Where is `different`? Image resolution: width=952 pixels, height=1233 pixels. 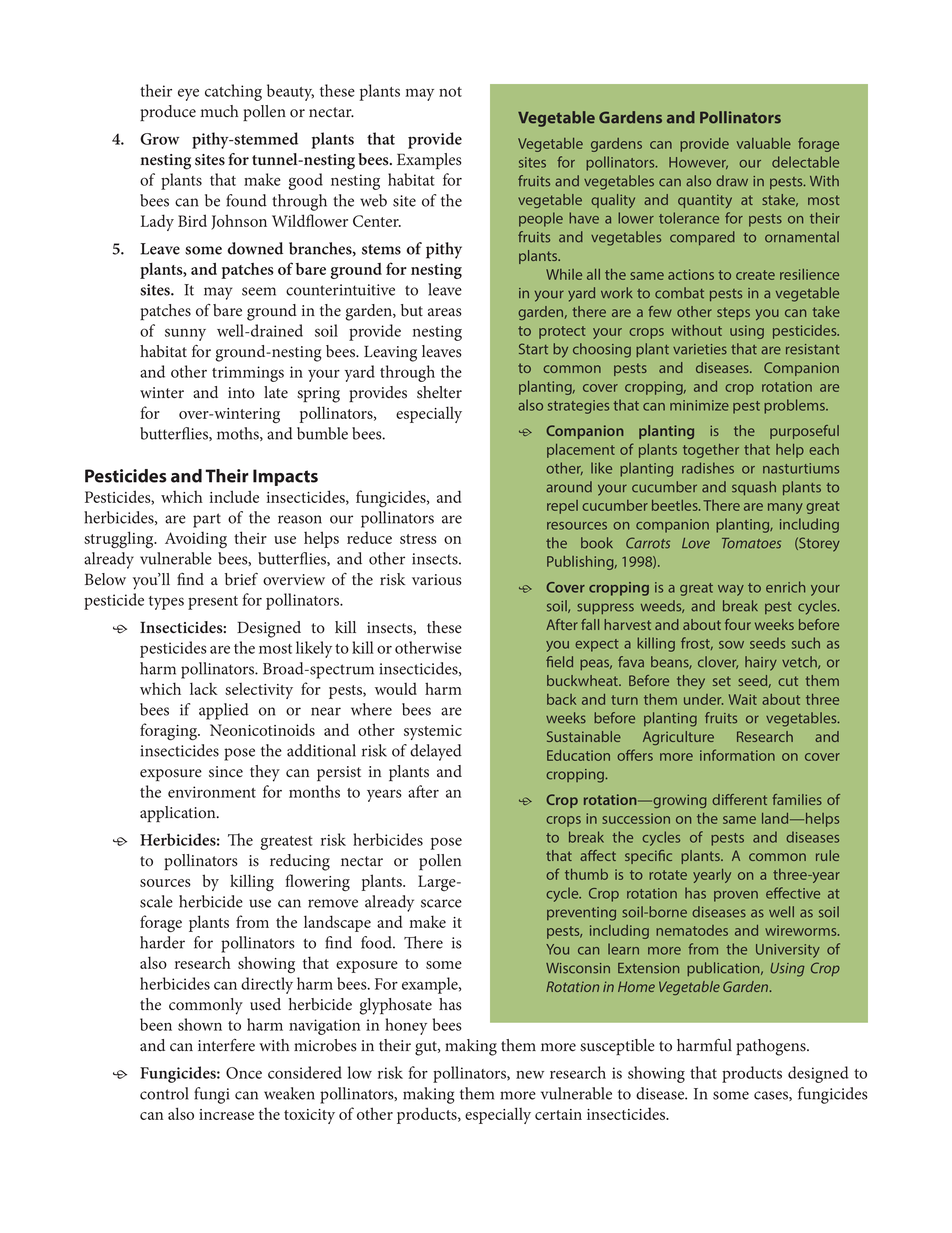 different is located at coordinates (739, 799).
